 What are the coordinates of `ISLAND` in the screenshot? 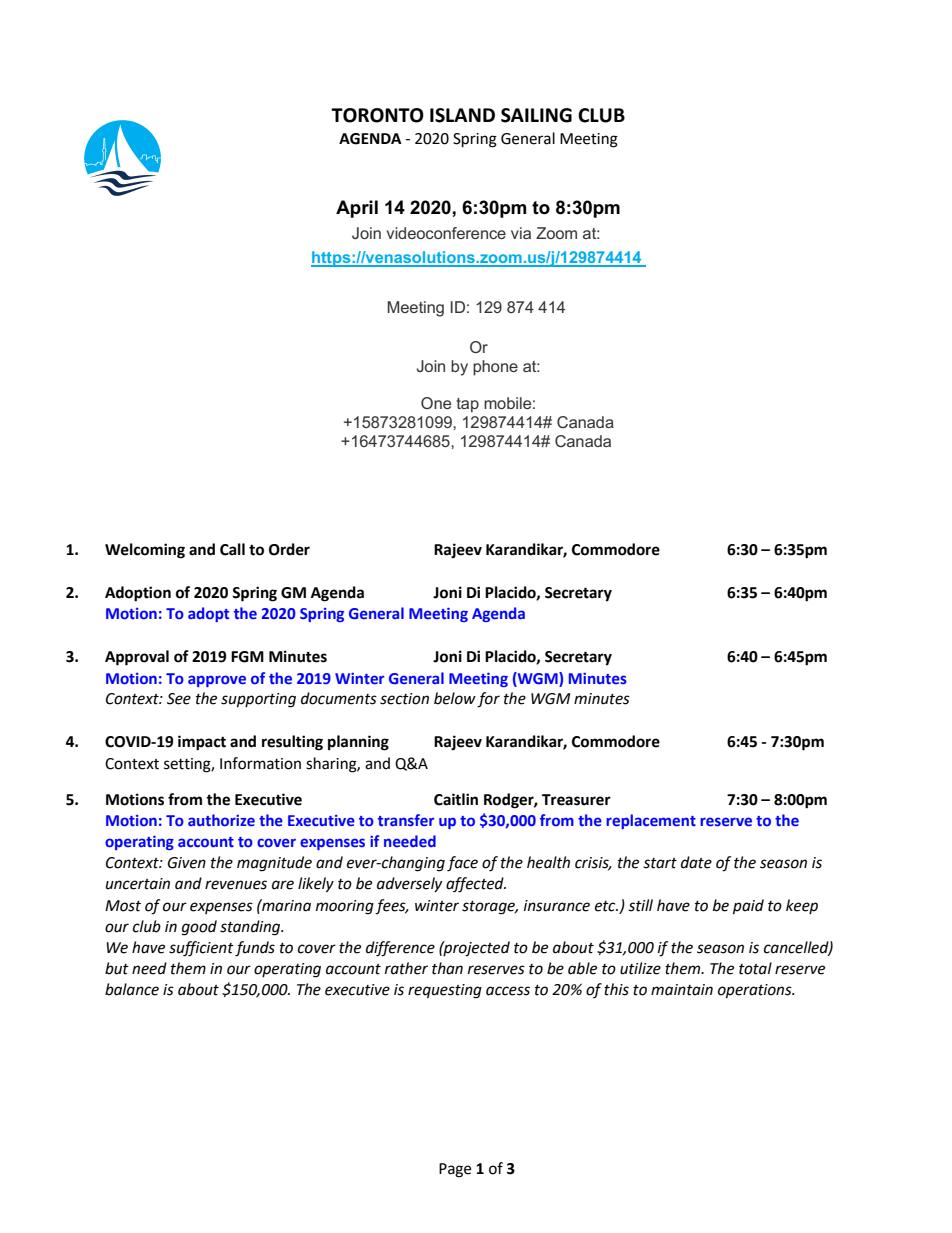 It's located at (462, 115).
